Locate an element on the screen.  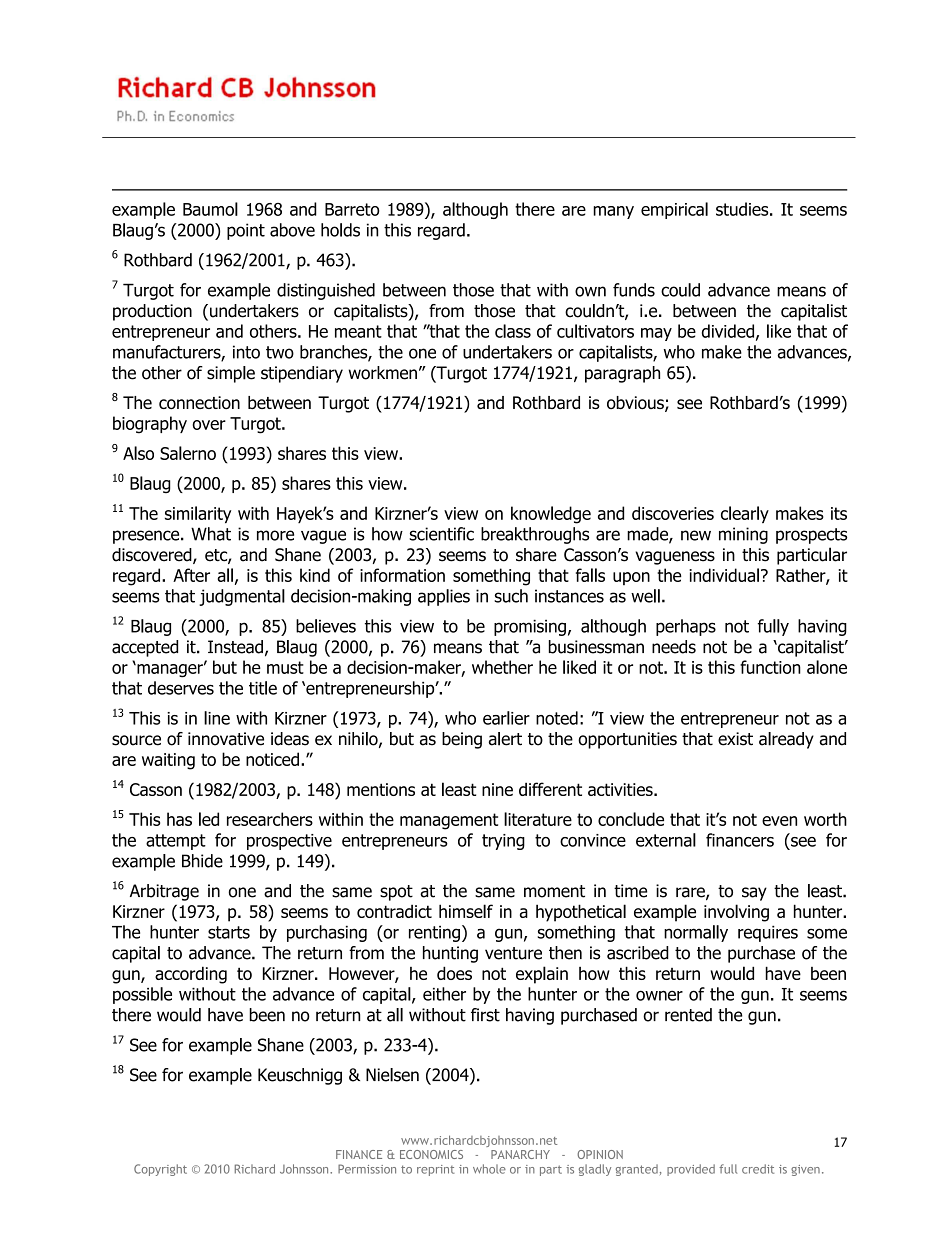
many is located at coordinates (613, 212).
